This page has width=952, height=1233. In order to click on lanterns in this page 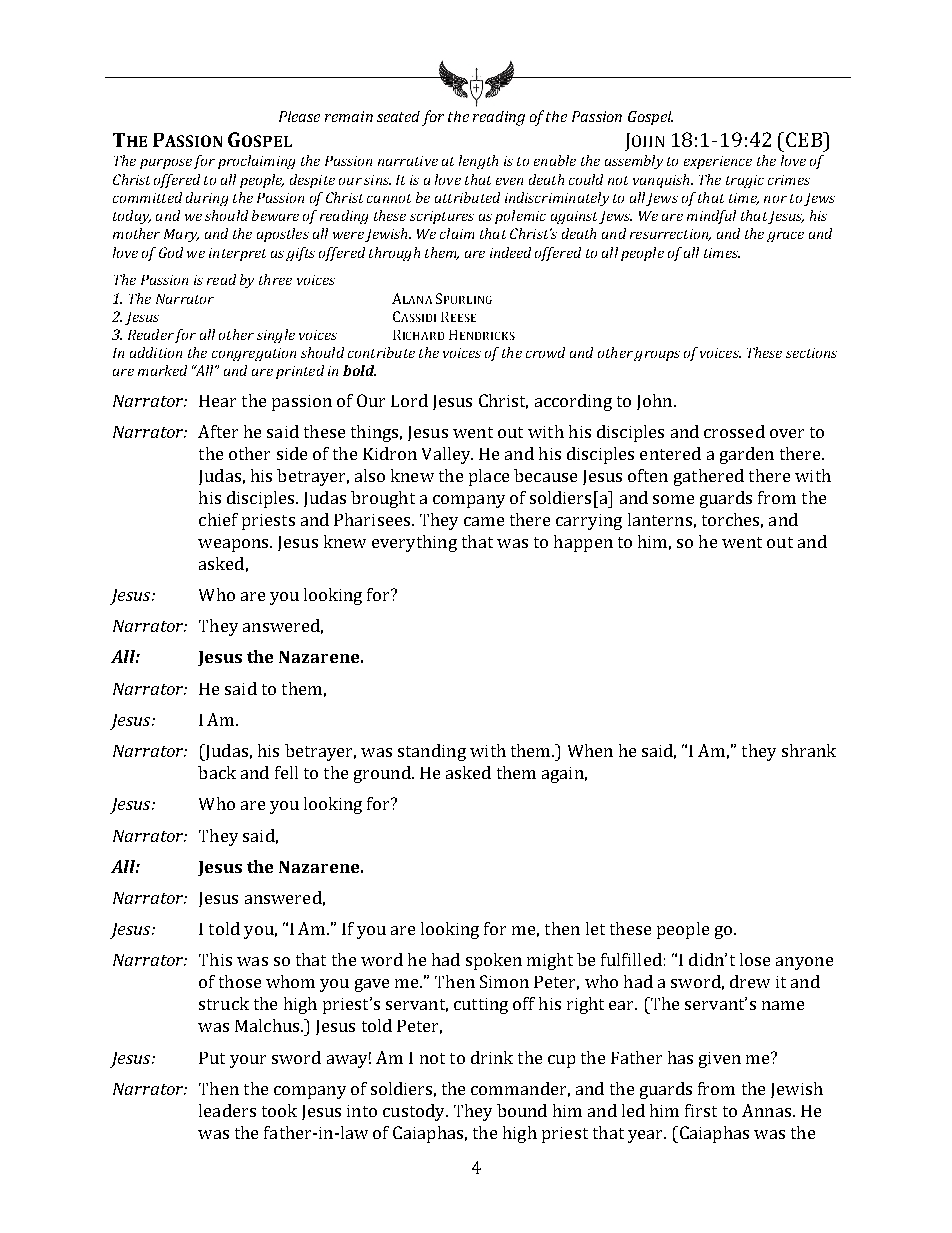, I will do `click(660, 519)`.
